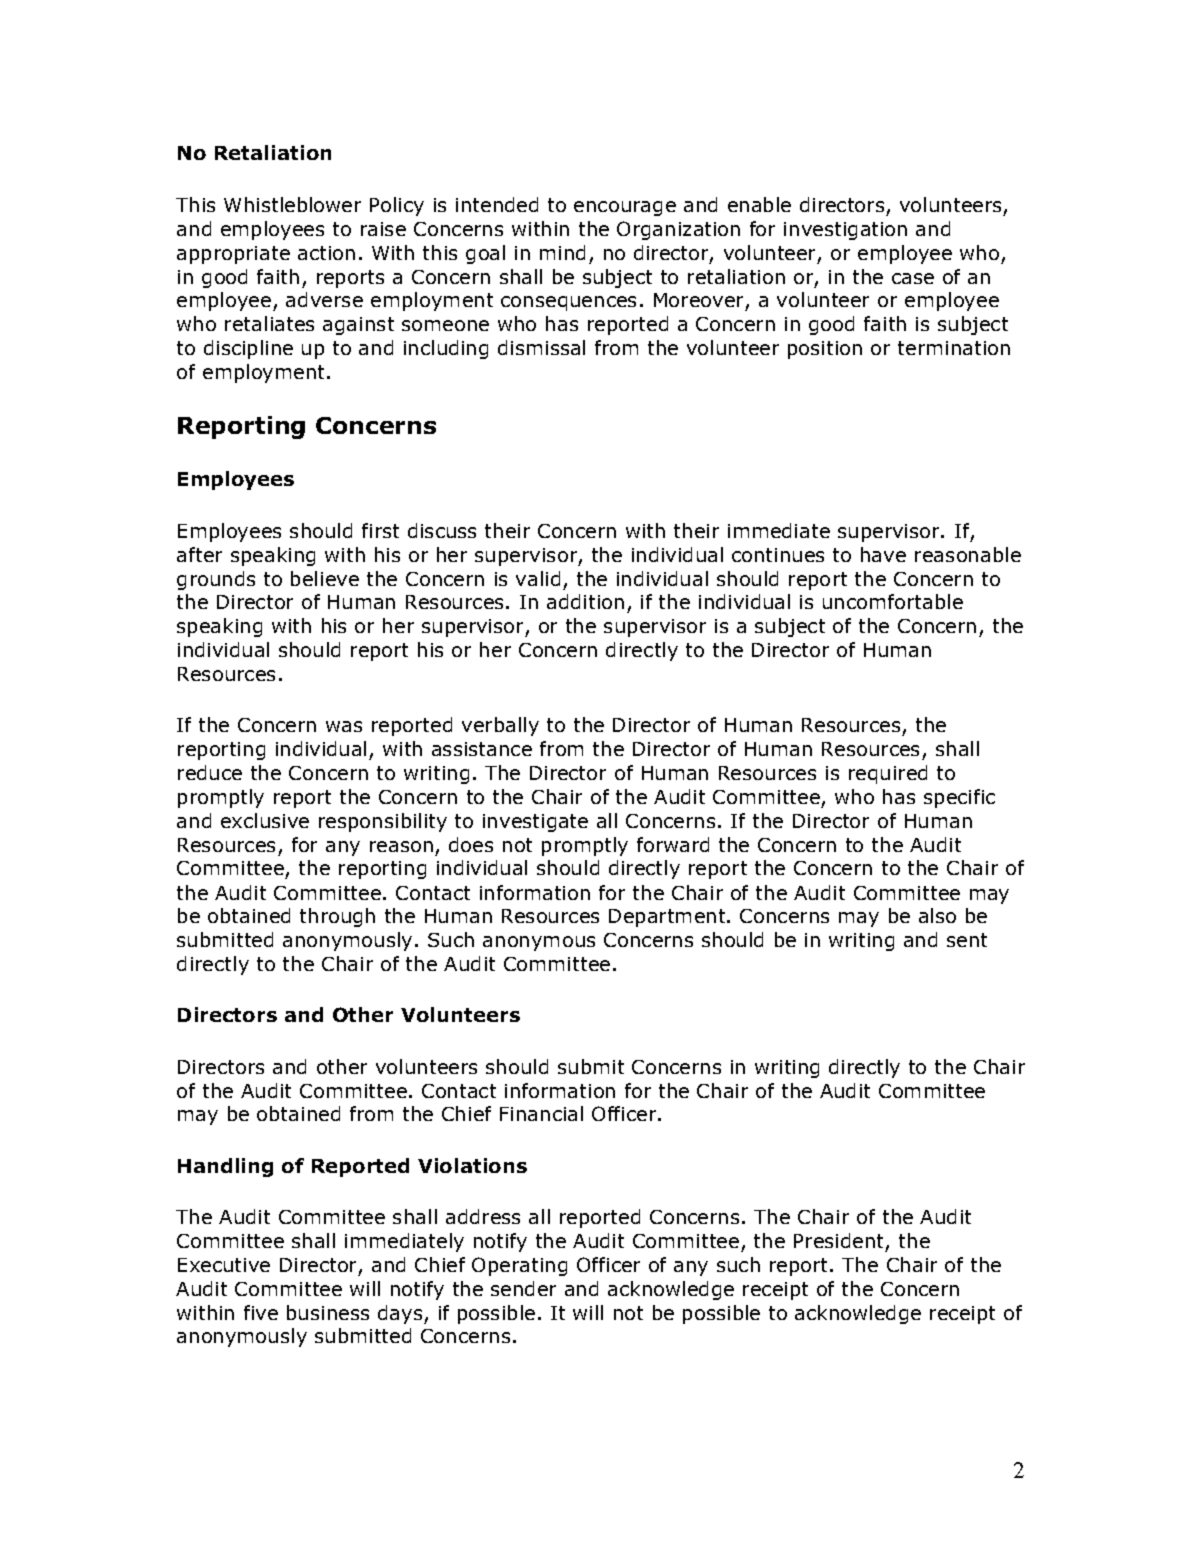 This screenshot has width=1202, height=1555. What do you see at coordinates (538, 578) in the screenshot?
I see `valid` at bounding box center [538, 578].
